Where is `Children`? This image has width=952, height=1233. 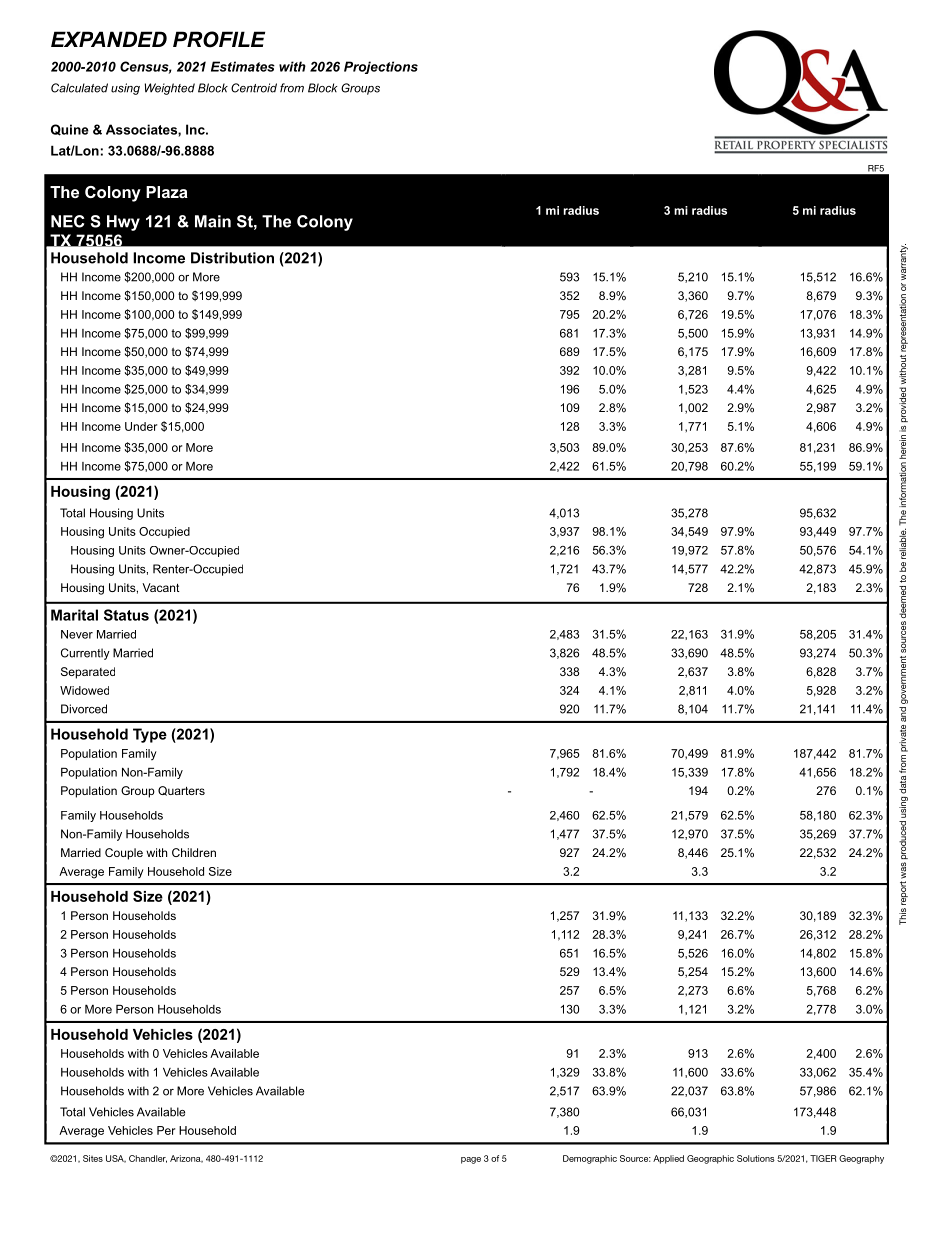
Children is located at coordinates (194, 852).
